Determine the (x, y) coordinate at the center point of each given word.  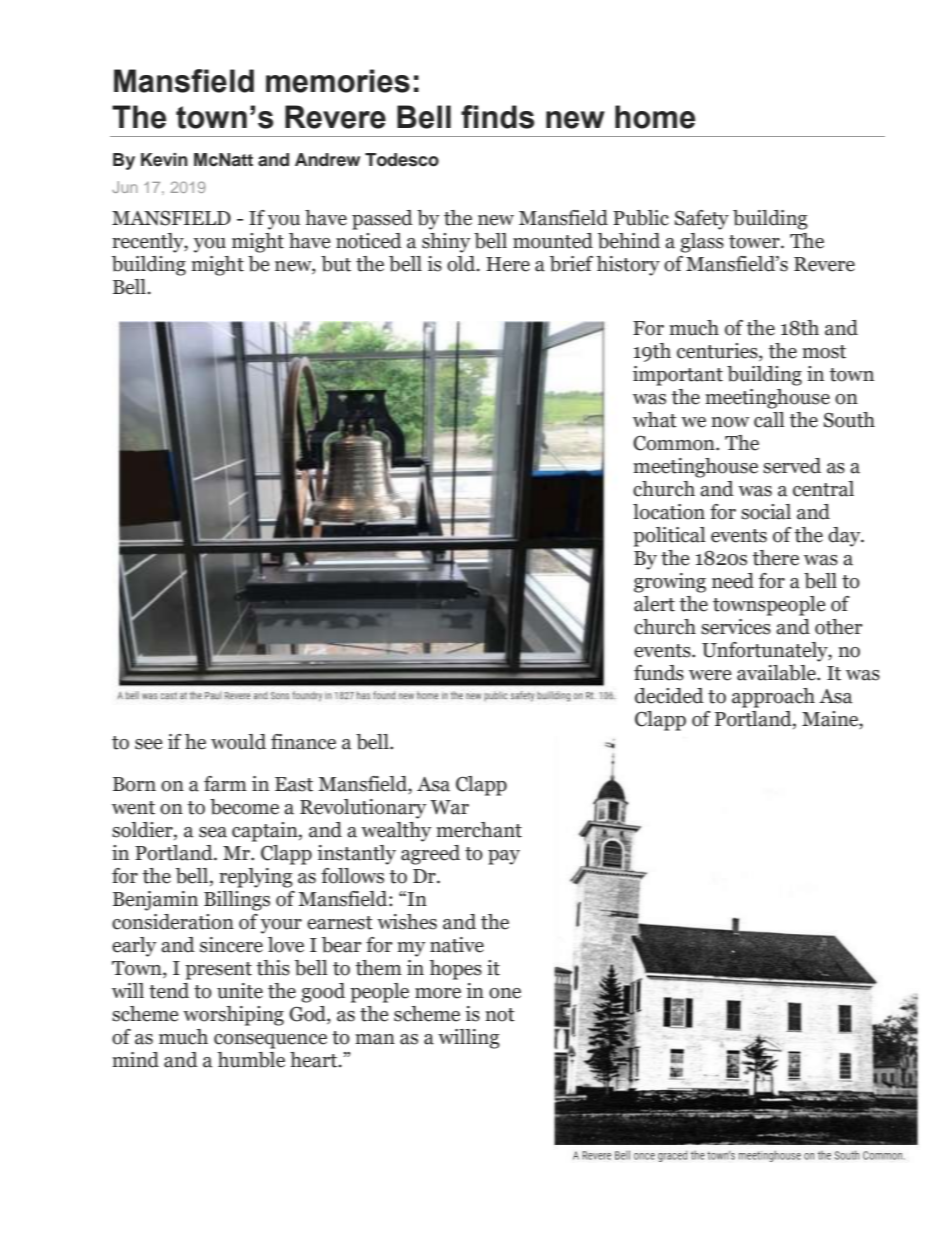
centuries (718, 352)
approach (773, 698)
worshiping (233, 1016)
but (336, 264)
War (449, 807)
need (733, 581)
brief (571, 264)
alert (654, 604)
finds (497, 117)
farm (225, 784)
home (655, 117)
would (238, 742)
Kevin (164, 160)
